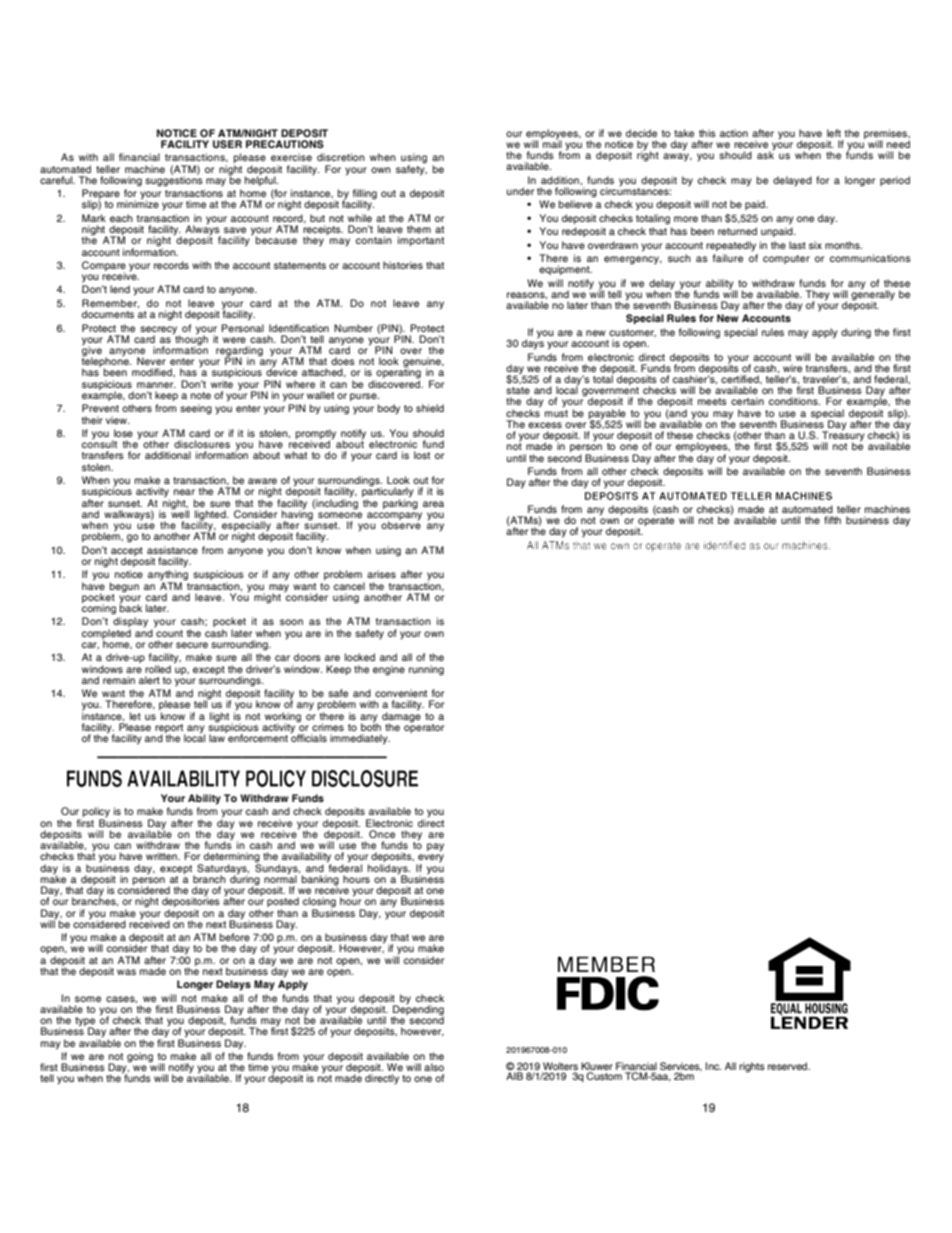 The image size is (952, 1233). What do you see at coordinates (422, 455) in the screenshot?
I see `lost` at bounding box center [422, 455].
